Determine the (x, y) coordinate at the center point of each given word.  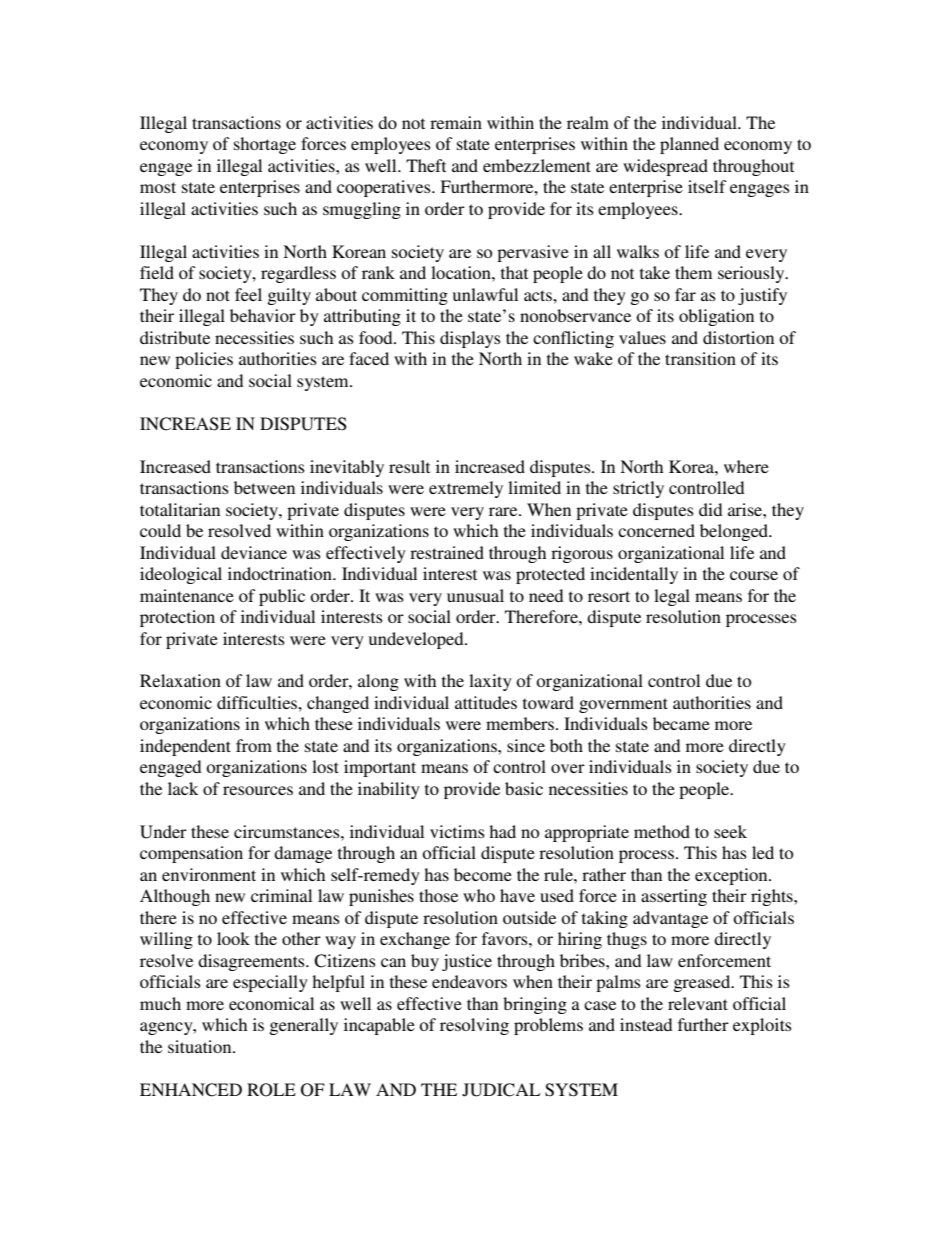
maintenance (187, 595)
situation (201, 1046)
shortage (265, 145)
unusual (475, 595)
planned (689, 145)
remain (456, 122)
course (754, 575)
